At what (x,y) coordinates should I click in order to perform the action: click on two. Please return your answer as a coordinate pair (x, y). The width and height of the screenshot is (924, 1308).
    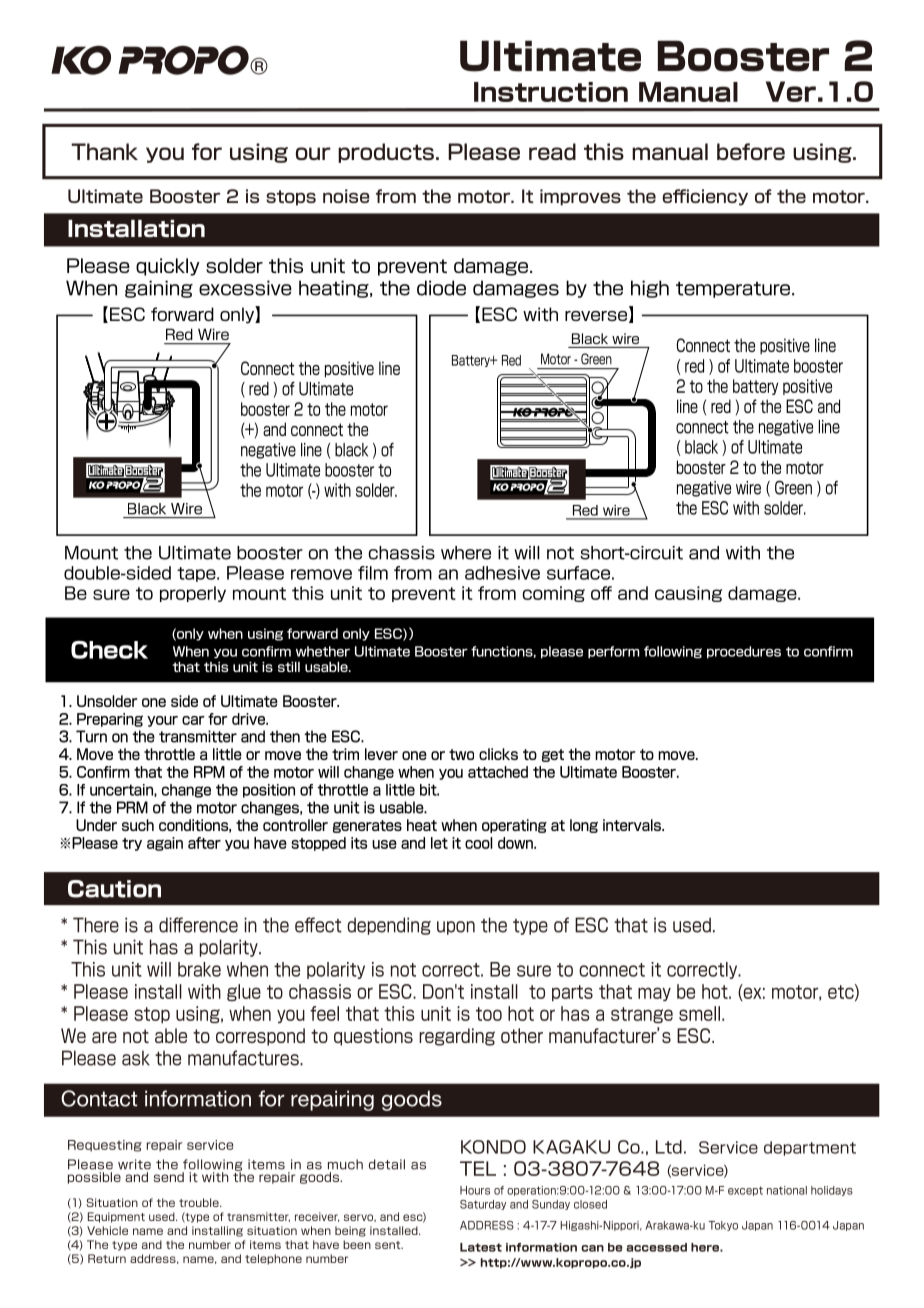
    Looking at the image, I should click on (461, 754).
